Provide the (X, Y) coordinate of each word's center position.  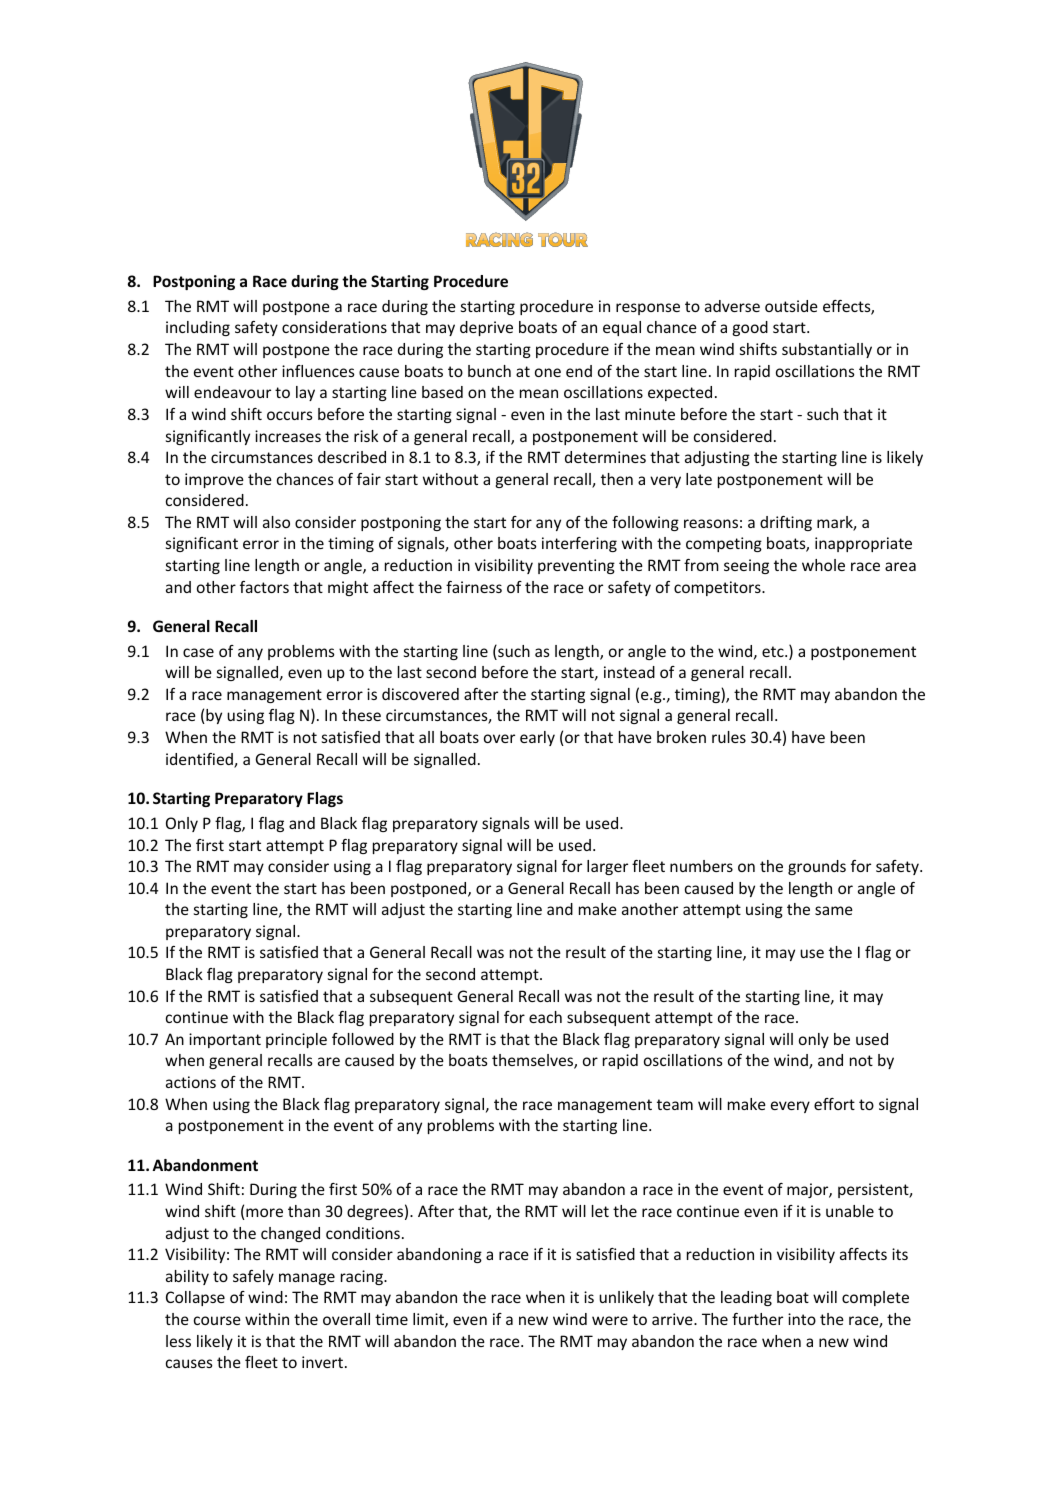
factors (264, 587)
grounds (817, 867)
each (545, 1017)
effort (834, 1104)
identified (200, 760)
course (217, 1320)
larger (607, 867)
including (198, 328)
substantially (827, 350)
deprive (486, 328)
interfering (579, 544)
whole (823, 565)
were (610, 1320)
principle (296, 1040)
